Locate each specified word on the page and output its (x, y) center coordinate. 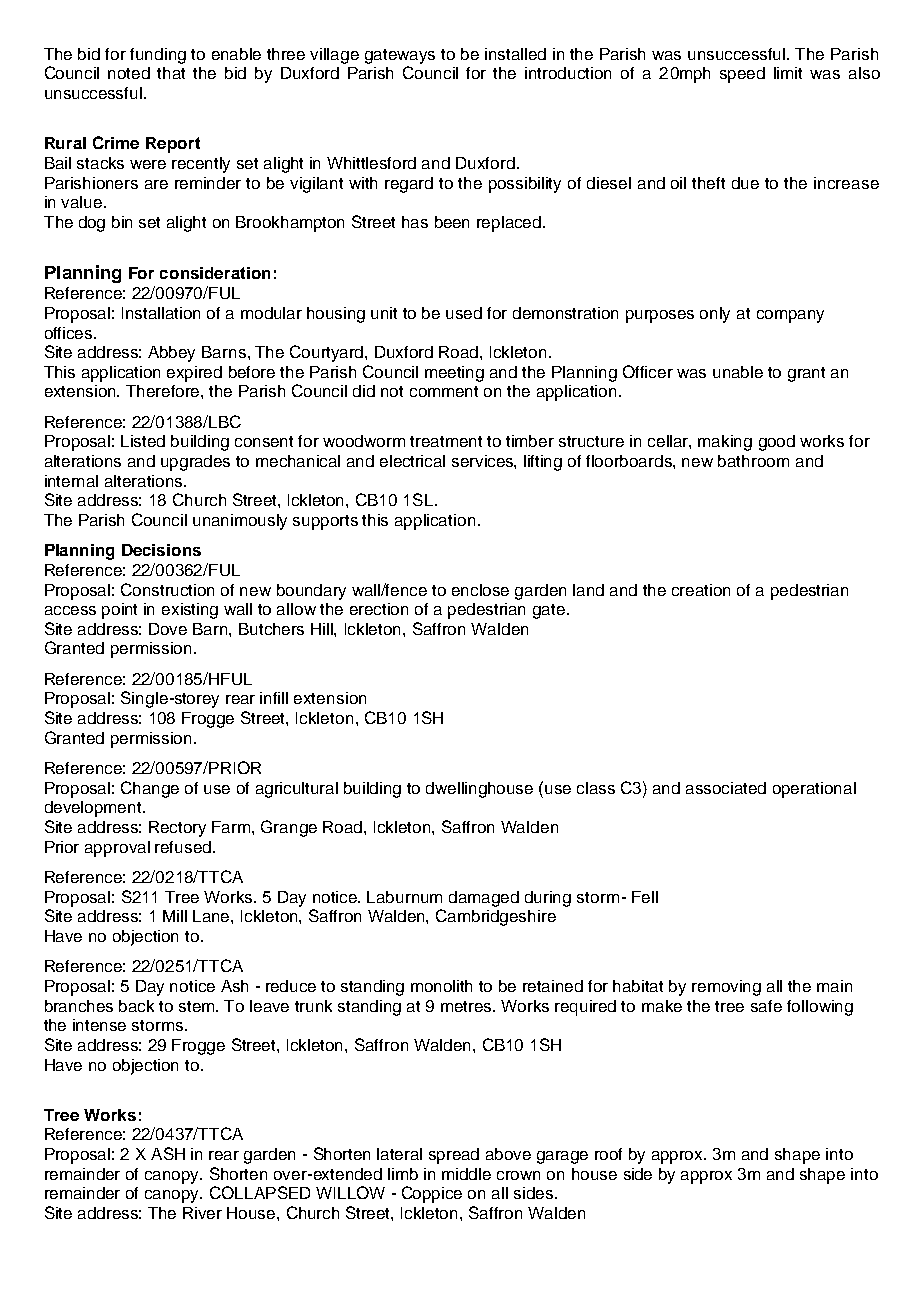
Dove (168, 629)
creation (701, 590)
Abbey (171, 354)
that (171, 73)
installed (515, 54)
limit (788, 73)
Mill (175, 916)
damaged (484, 899)
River (202, 1213)
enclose (480, 590)
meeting (454, 374)
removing (726, 988)
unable (738, 372)
